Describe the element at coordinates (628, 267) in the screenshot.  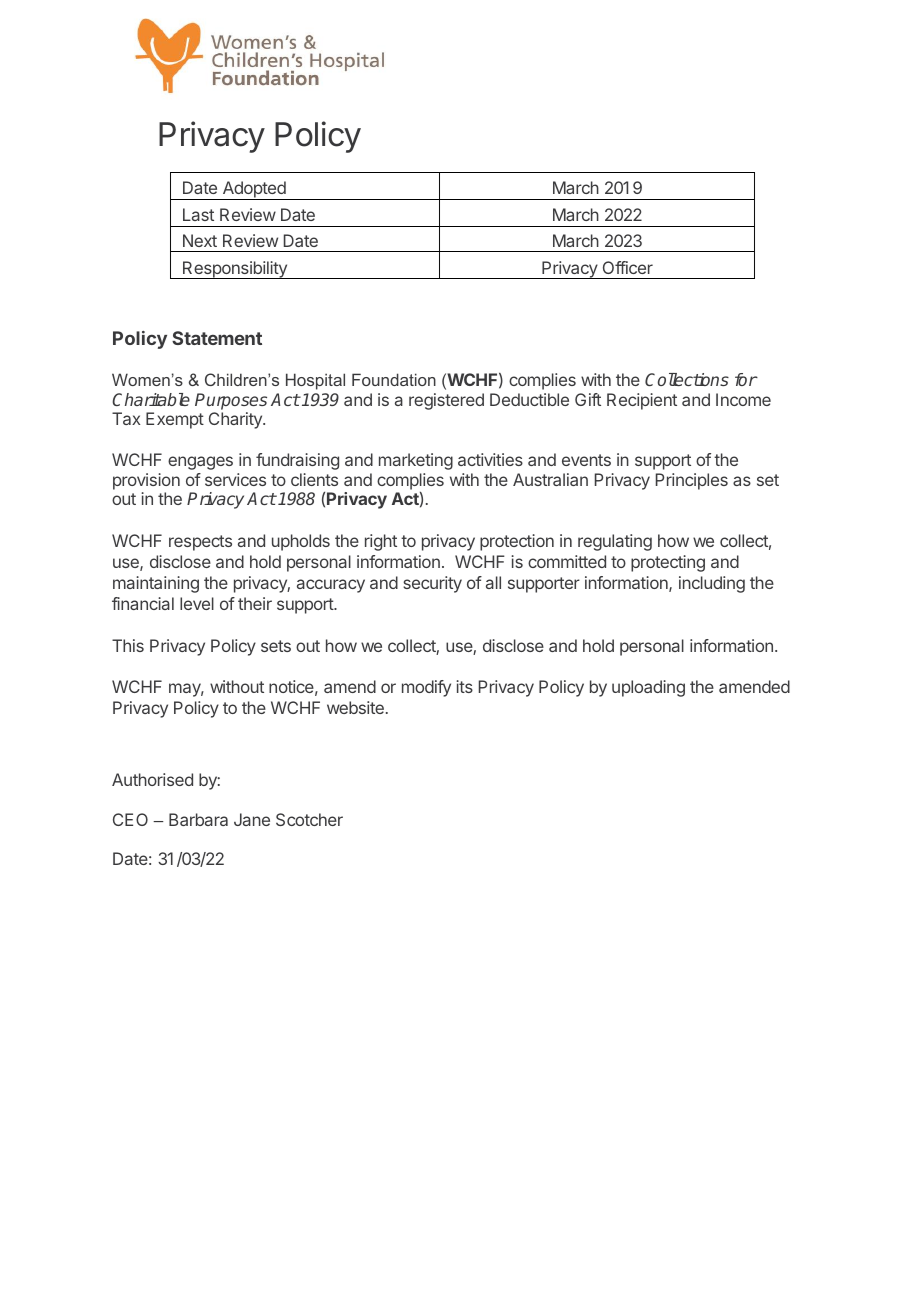
I see `Officer` at that location.
